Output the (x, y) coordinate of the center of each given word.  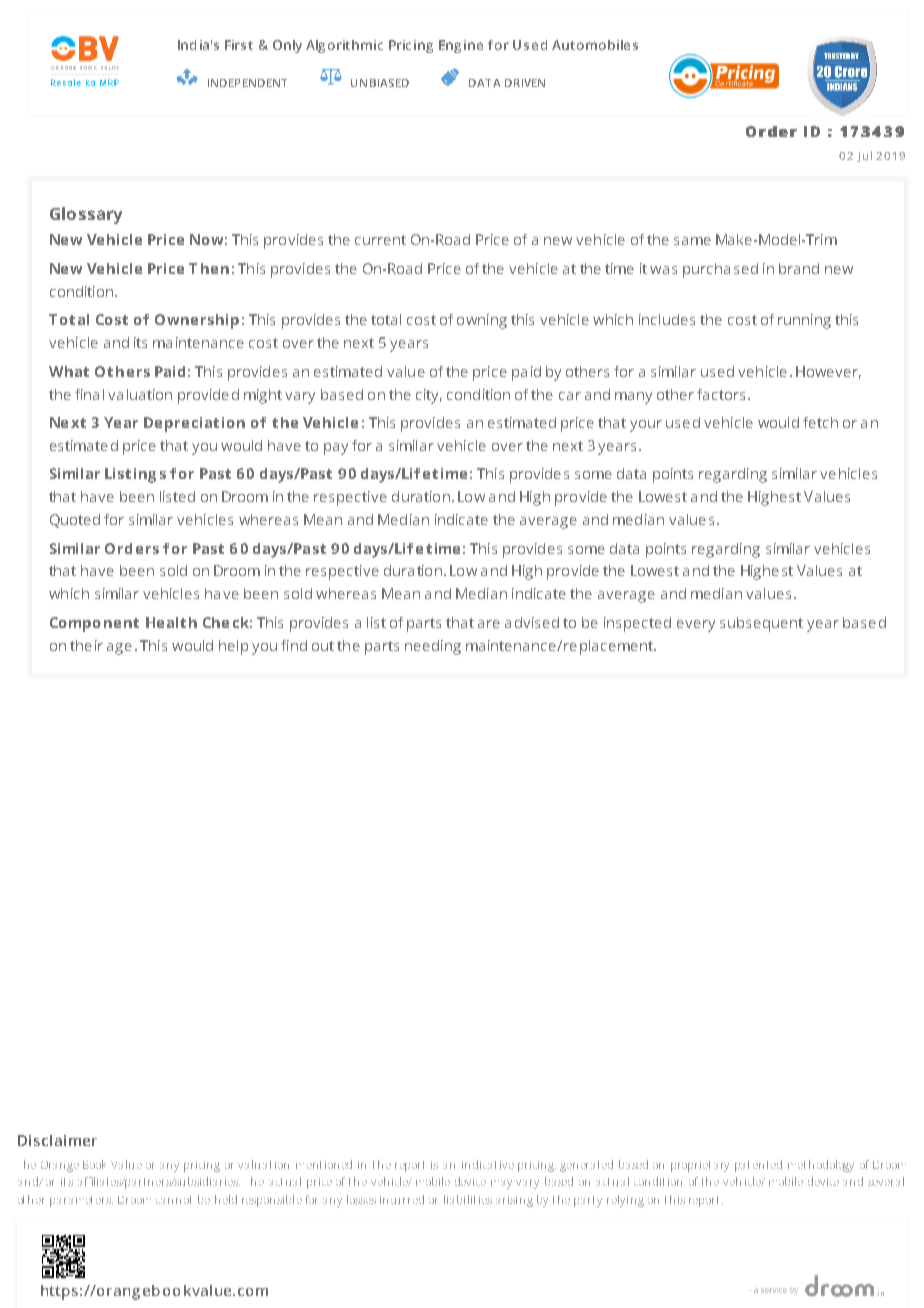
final (89, 394)
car (570, 396)
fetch (820, 422)
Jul (864, 156)
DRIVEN (525, 83)
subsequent (761, 624)
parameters (81, 1201)
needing (433, 647)
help (233, 647)
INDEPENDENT (247, 83)
